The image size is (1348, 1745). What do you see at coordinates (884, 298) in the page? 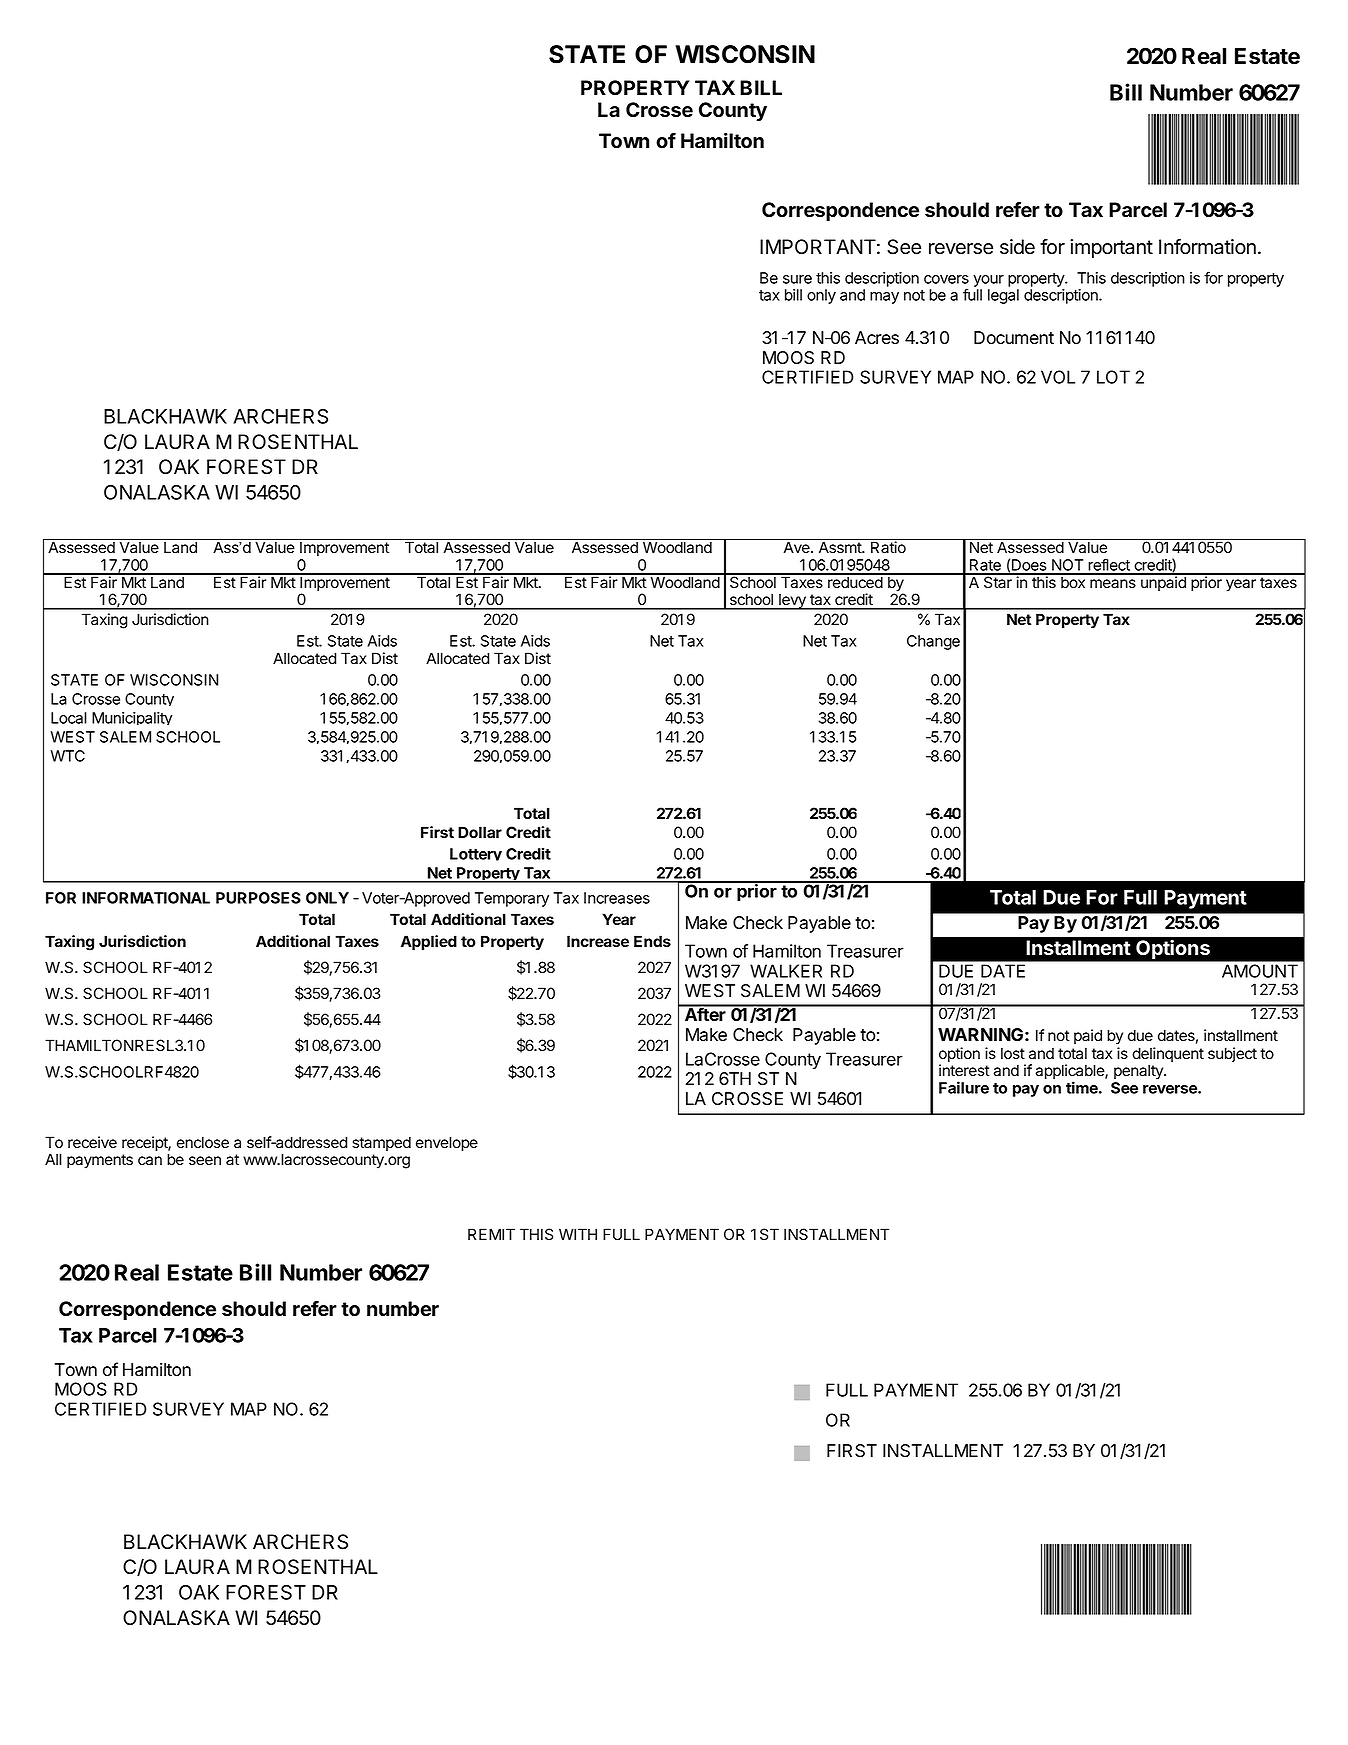
I see `may` at bounding box center [884, 298].
